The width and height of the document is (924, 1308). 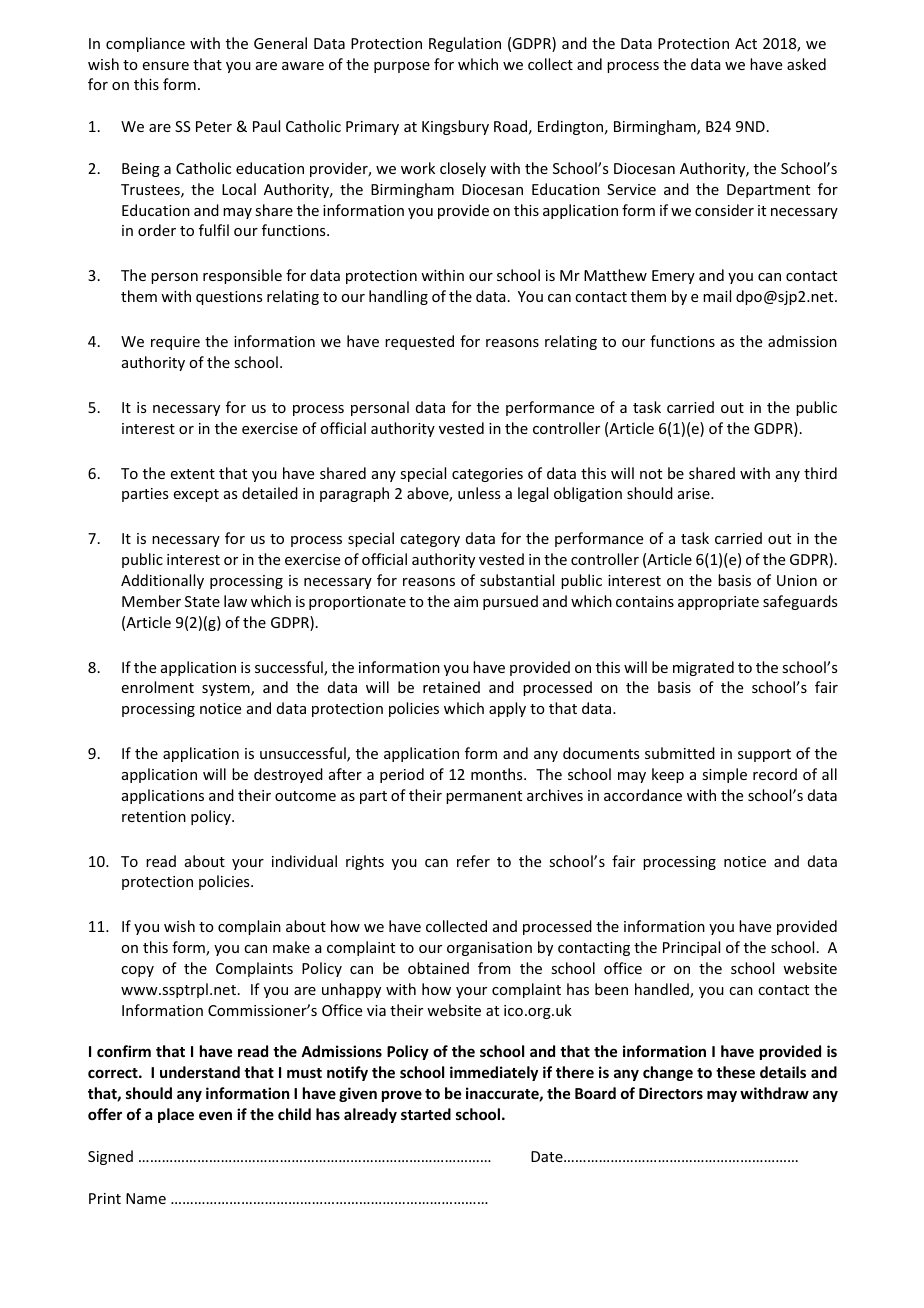 I want to click on permanent, so click(x=484, y=797).
